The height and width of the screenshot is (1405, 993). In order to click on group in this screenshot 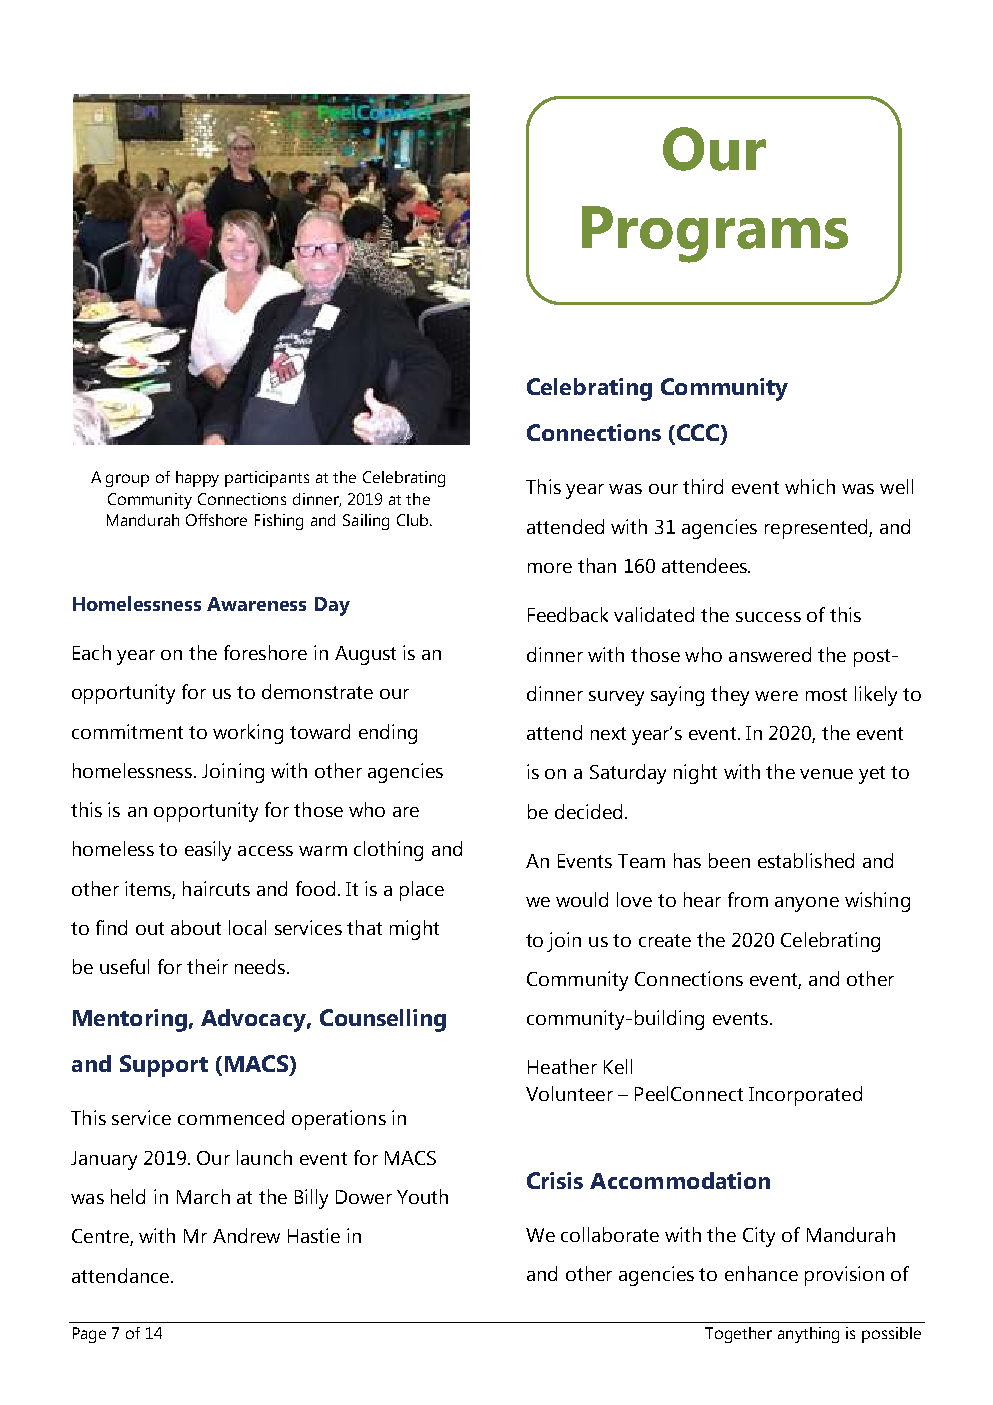, I will do `click(127, 480)`.
